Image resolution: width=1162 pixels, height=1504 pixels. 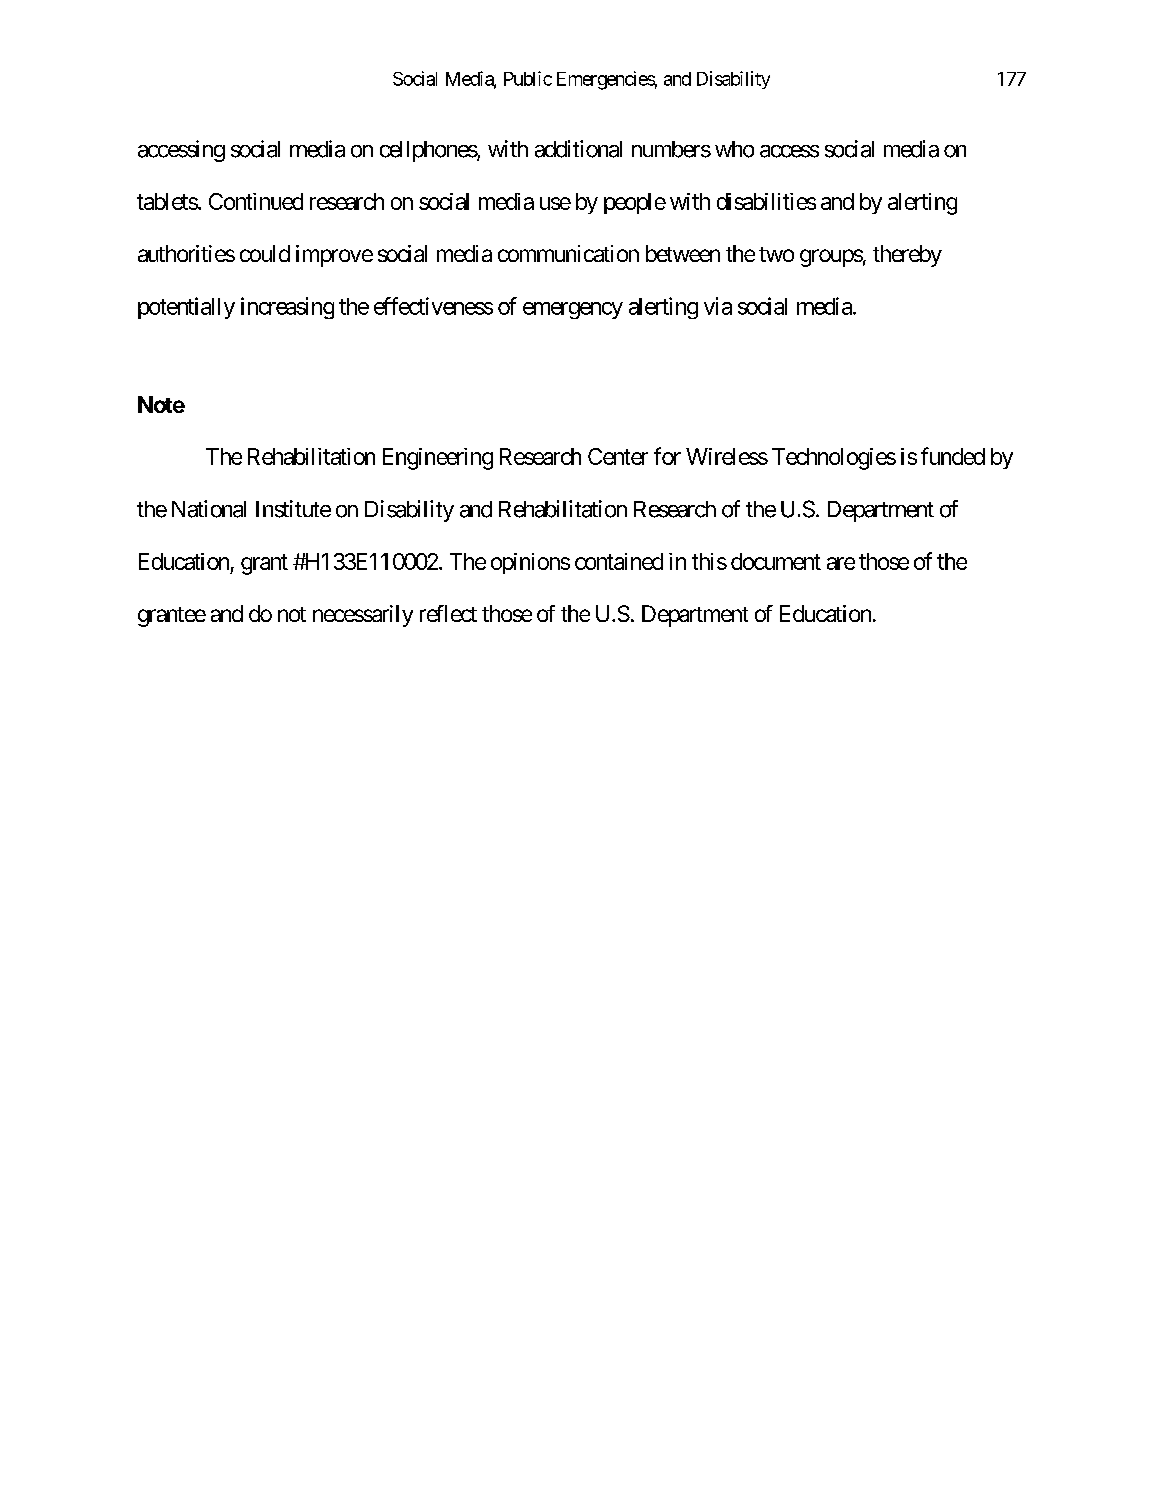 I want to click on increasing, so click(x=287, y=308).
